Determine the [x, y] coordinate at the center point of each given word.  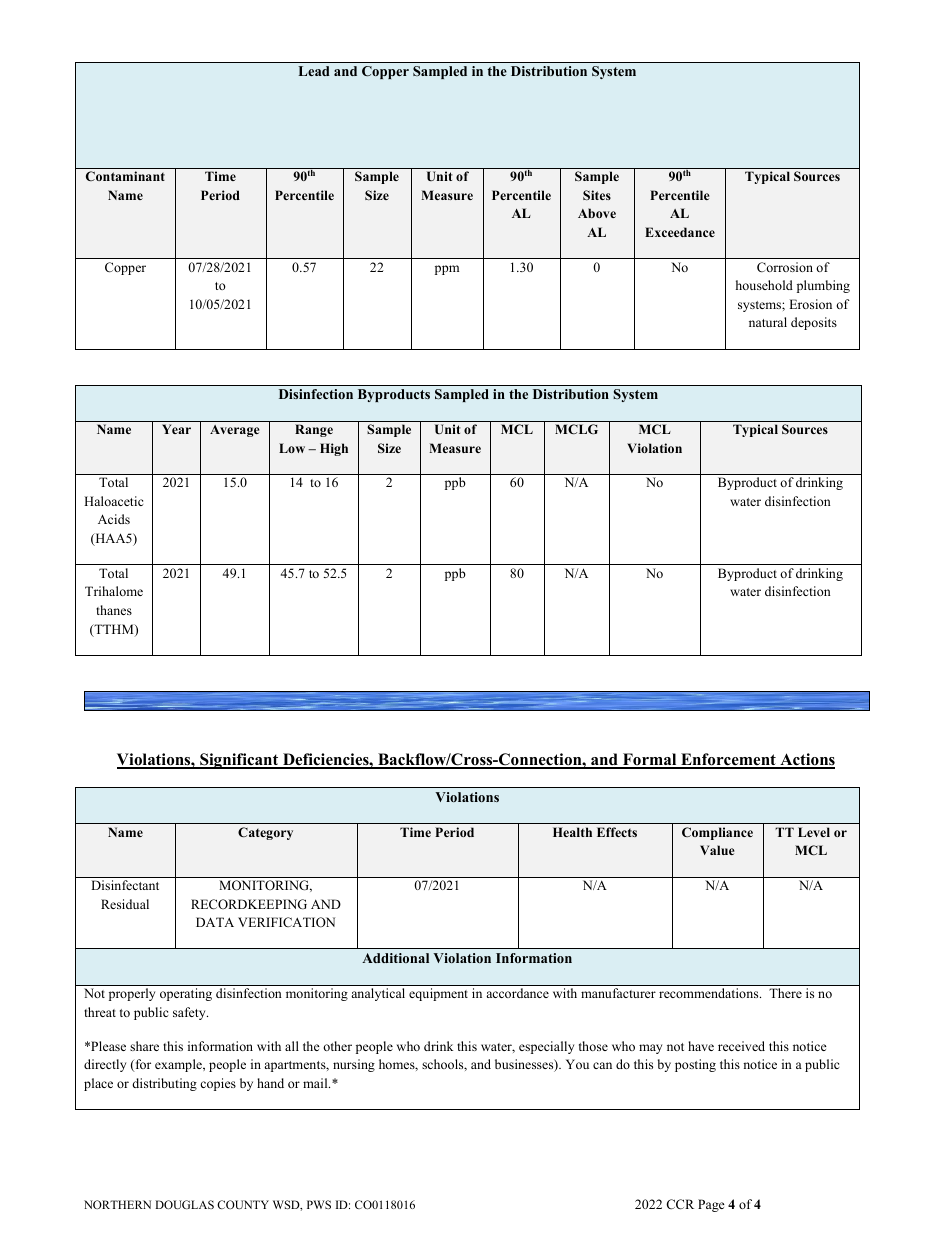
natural [768, 322]
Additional [395, 958]
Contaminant [125, 176]
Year [176, 429]
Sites [597, 195]
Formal [649, 760]
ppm [447, 270]
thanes [114, 610]
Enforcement [728, 760]
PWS [319, 1204]
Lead [314, 71]
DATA [215, 922]
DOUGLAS [184, 1204]
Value [717, 850]
